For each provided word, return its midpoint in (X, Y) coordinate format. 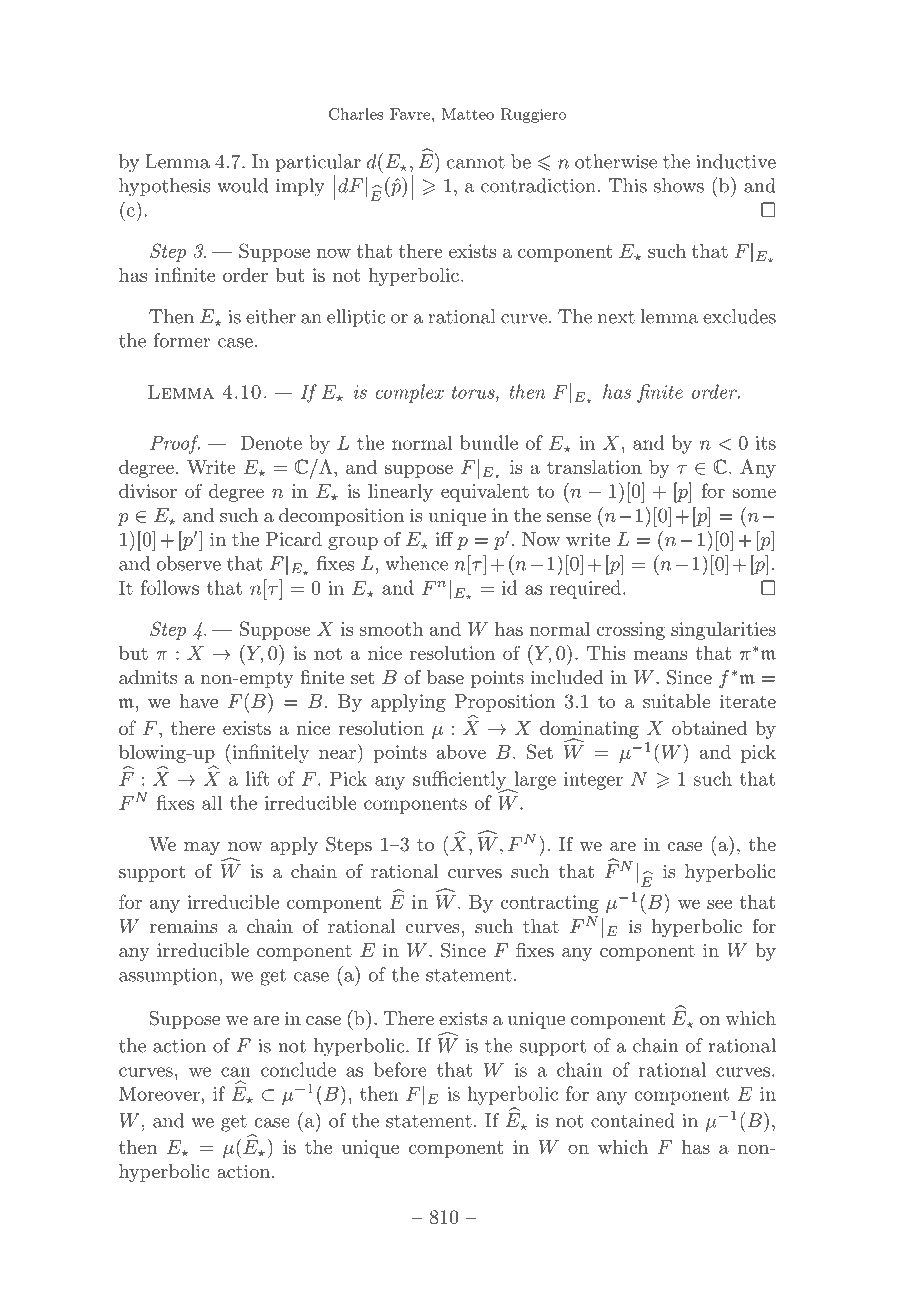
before (400, 1069)
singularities (723, 631)
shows (679, 185)
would (242, 185)
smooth (391, 629)
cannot (476, 162)
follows (170, 587)
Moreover (159, 1093)
